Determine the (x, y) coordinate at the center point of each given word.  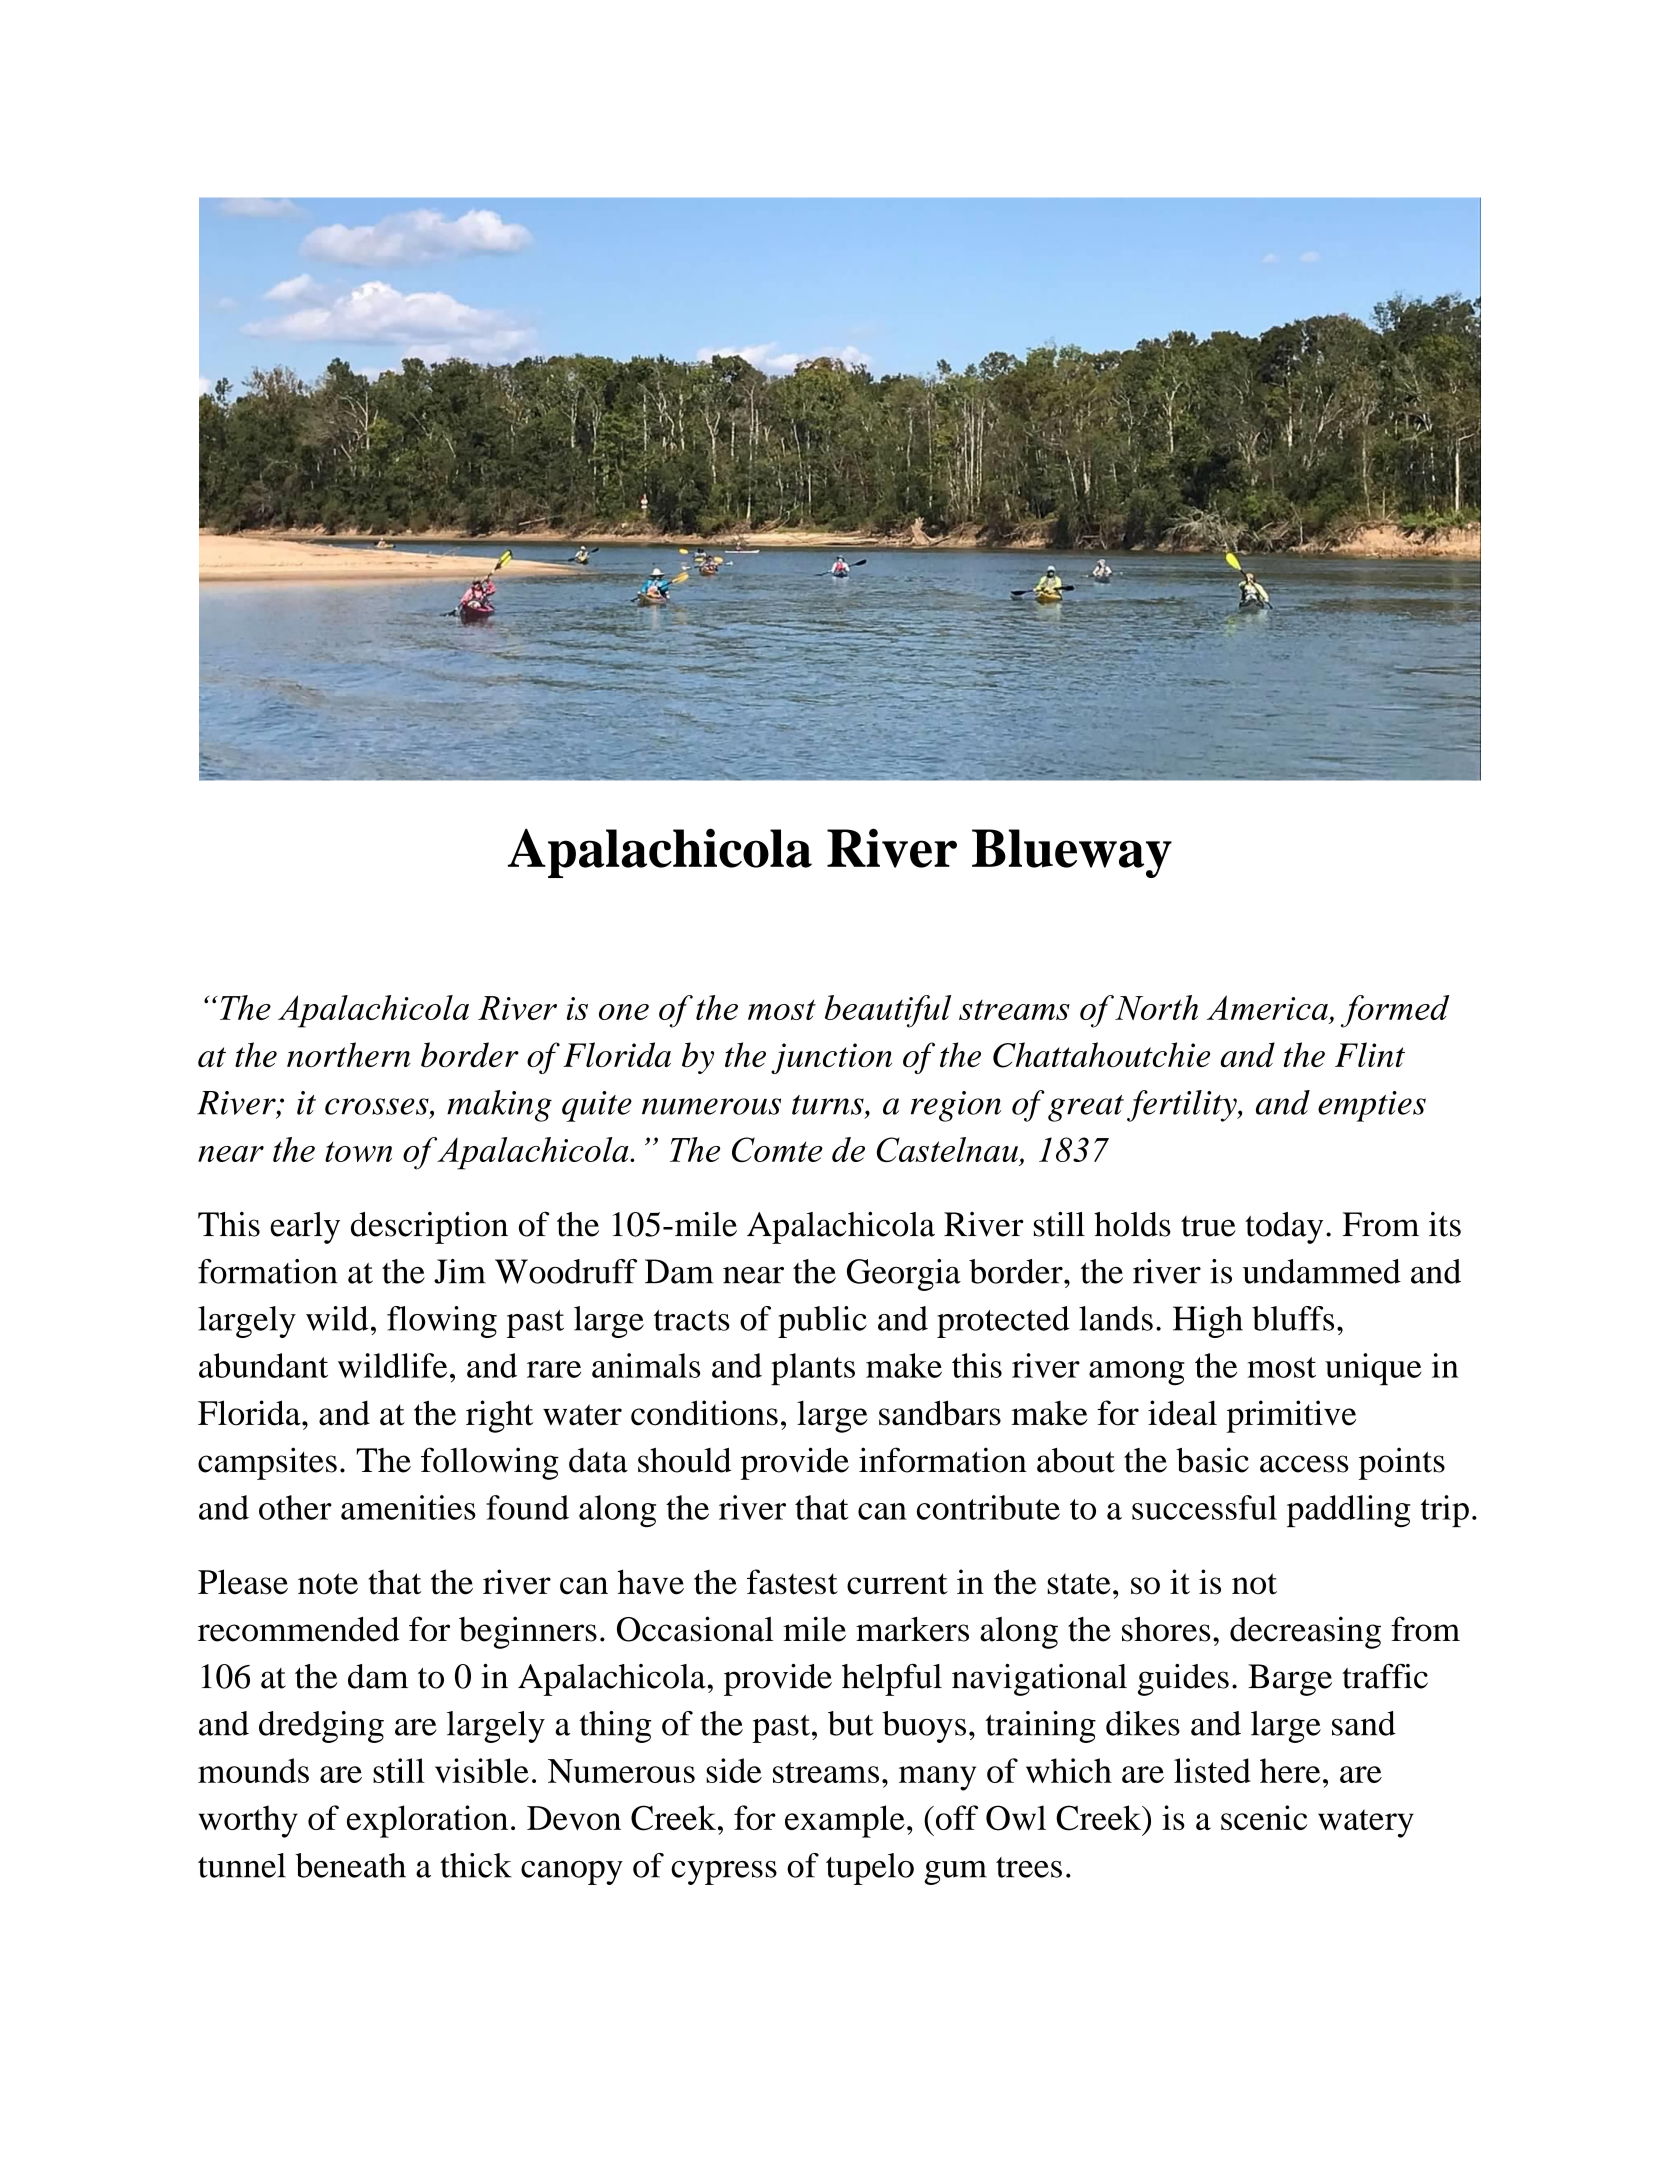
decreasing (1305, 1632)
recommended (298, 1629)
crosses (378, 1106)
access (1304, 1464)
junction (831, 1058)
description (429, 1227)
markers (912, 1629)
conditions (704, 1413)
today (1284, 1228)
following (490, 1463)
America (1267, 1007)
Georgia (904, 1275)
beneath (350, 1865)
